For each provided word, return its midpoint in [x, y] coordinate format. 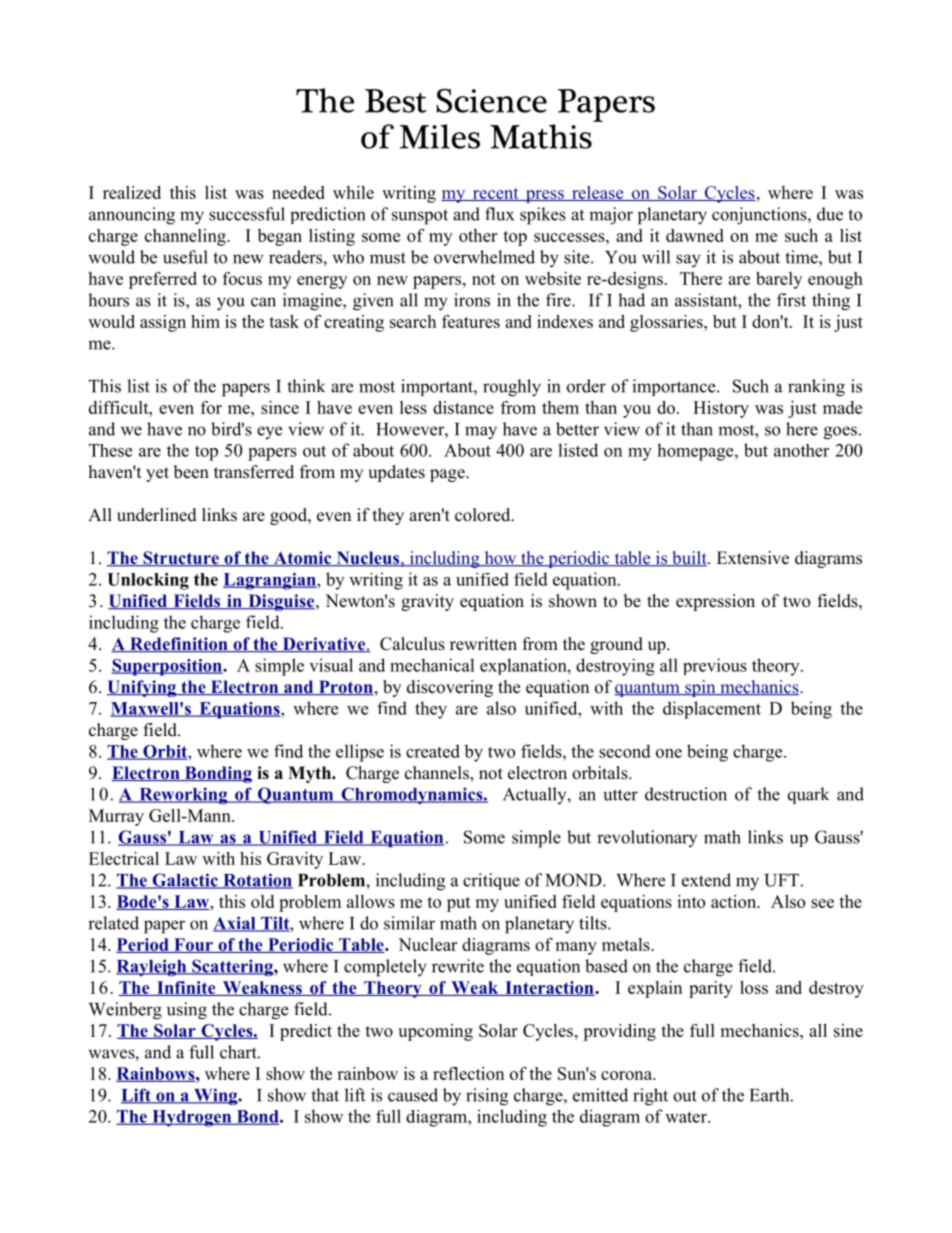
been [191, 472]
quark [808, 795]
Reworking [183, 796]
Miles [440, 136]
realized [132, 192]
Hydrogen [192, 1118]
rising [487, 1097]
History [721, 409]
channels [438, 774]
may [481, 433]
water [687, 1117]
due [830, 214]
